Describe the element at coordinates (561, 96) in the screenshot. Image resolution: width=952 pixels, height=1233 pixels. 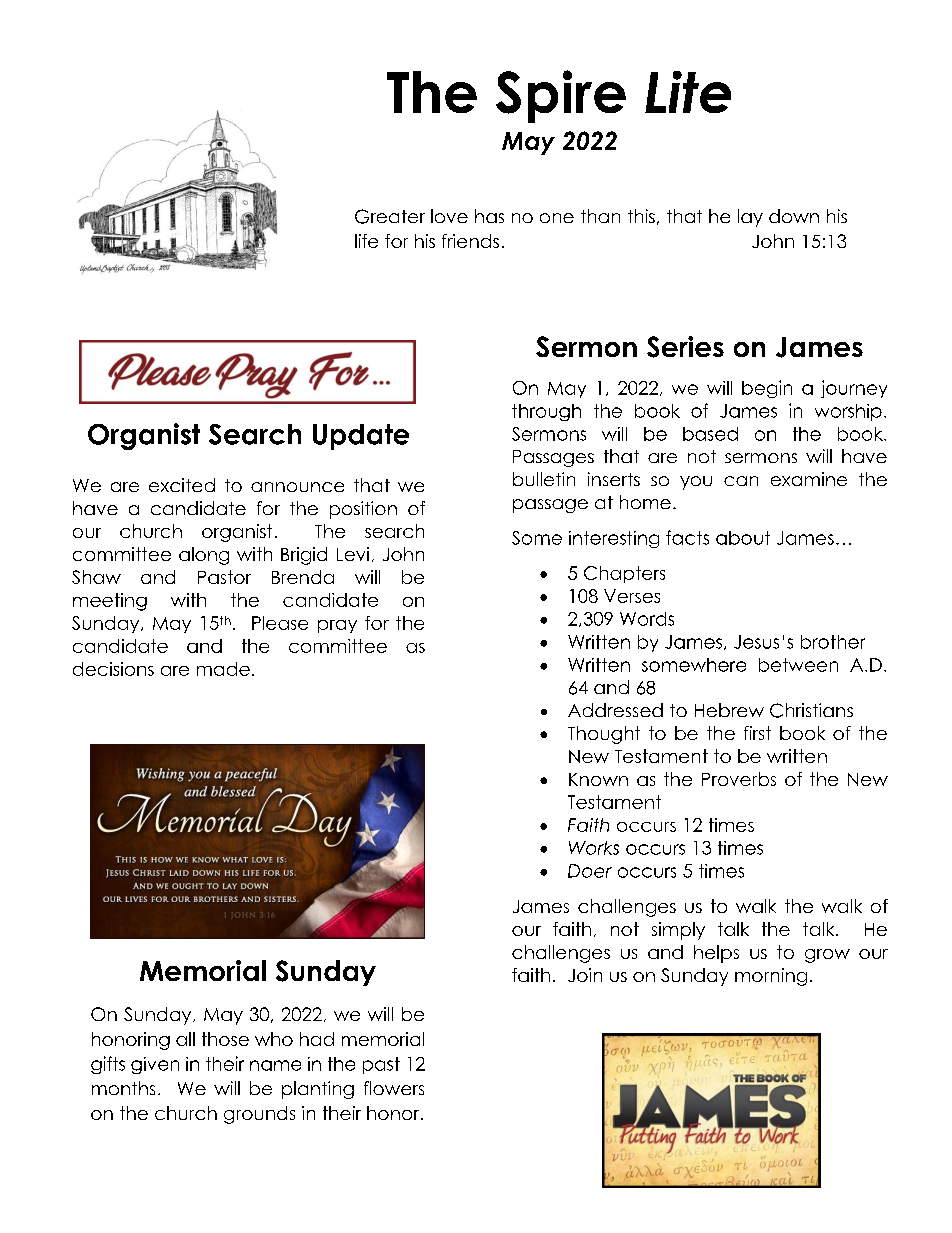
I see `Spire` at that location.
